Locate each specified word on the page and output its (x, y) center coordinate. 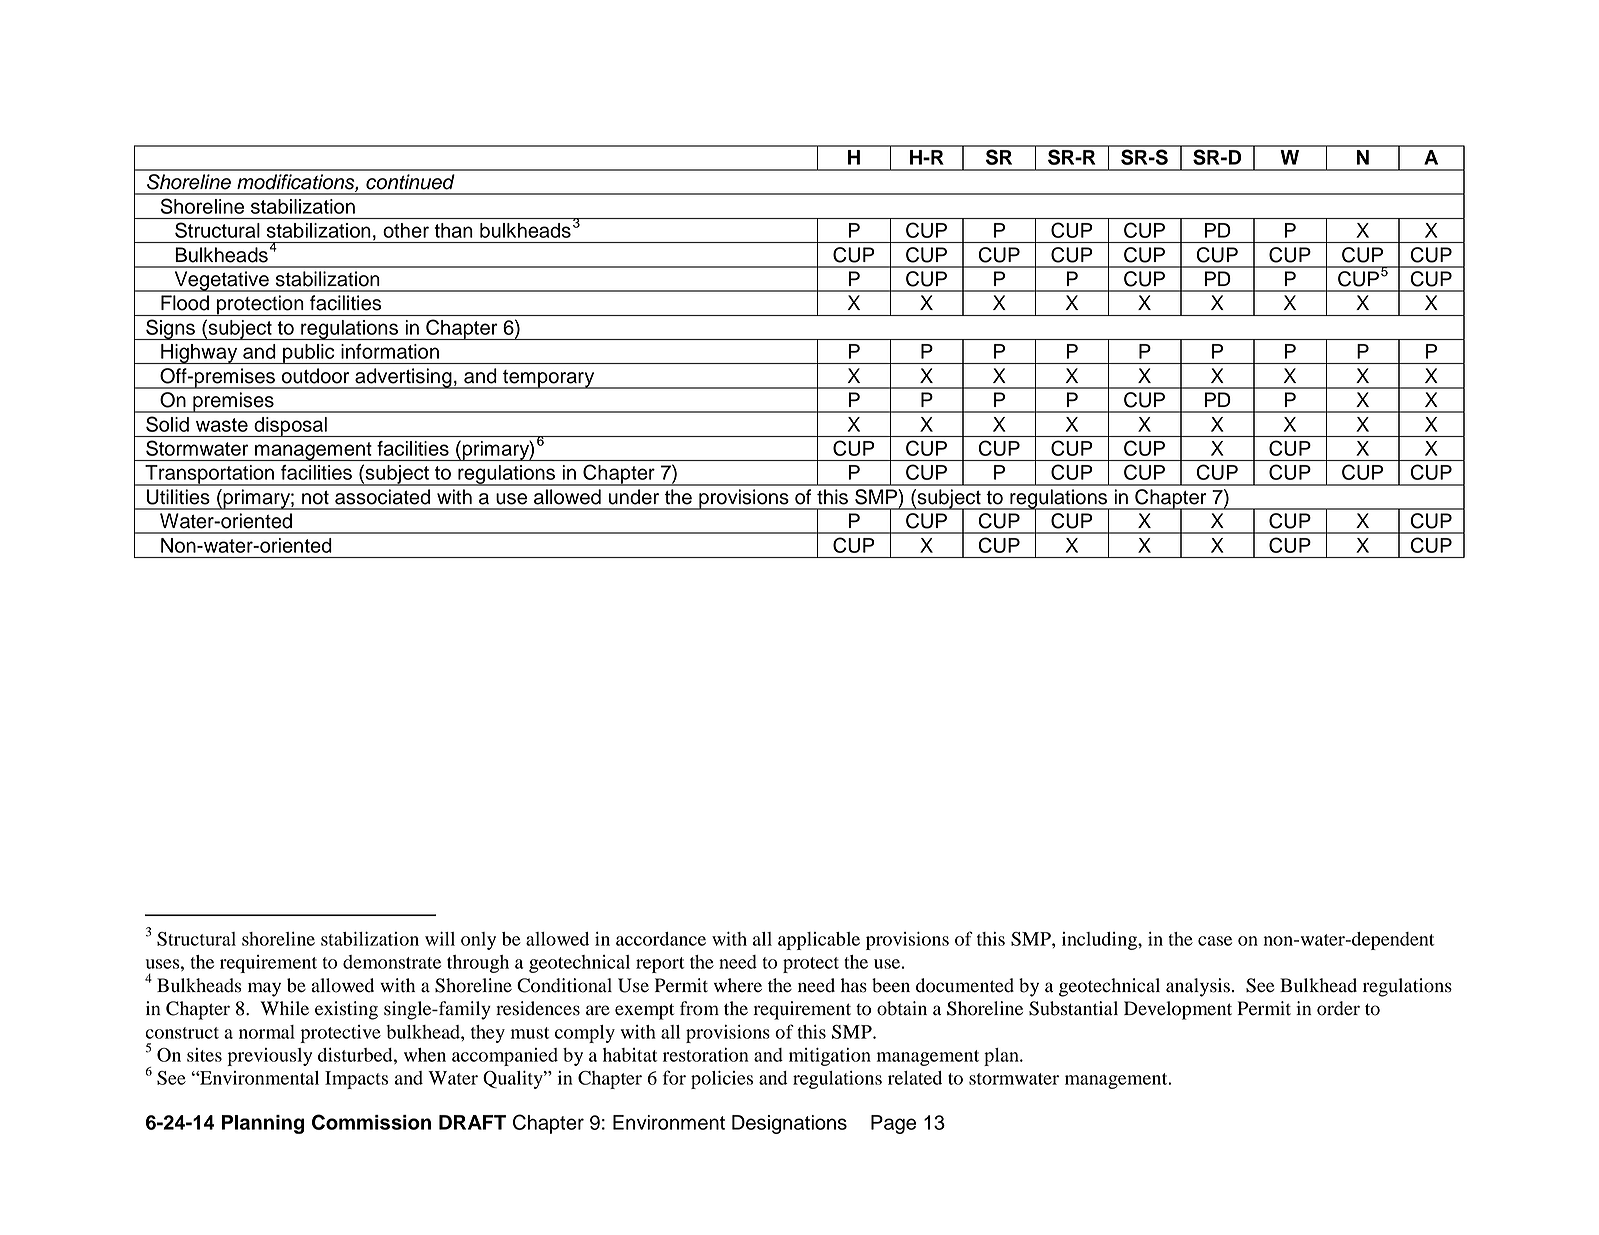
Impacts (356, 1080)
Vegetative (221, 281)
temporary (549, 379)
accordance (661, 939)
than (454, 230)
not (315, 498)
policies (722, 1080)
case (1215, 941)
